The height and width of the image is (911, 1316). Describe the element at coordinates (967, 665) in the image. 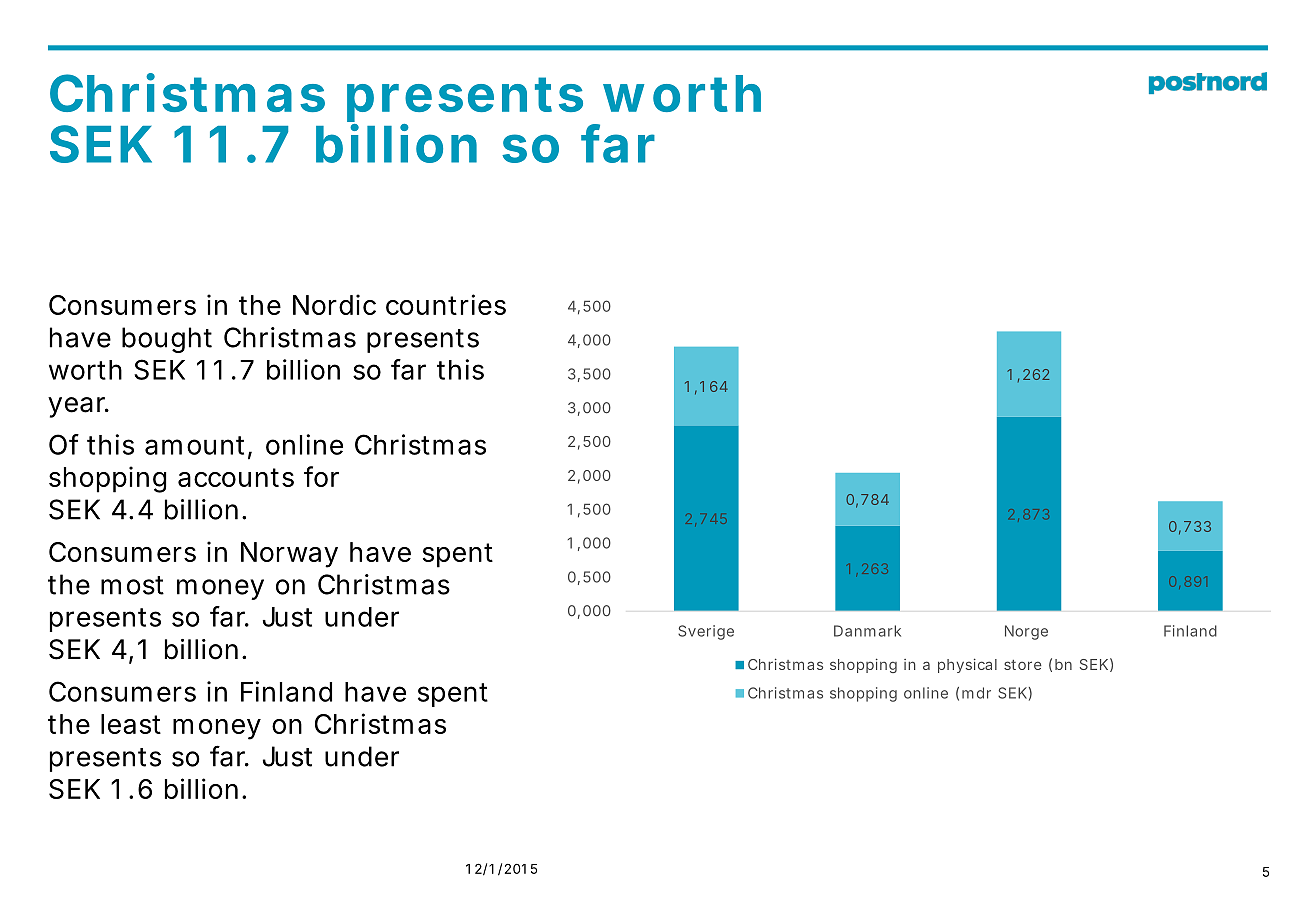

I see `physical` at that location.
